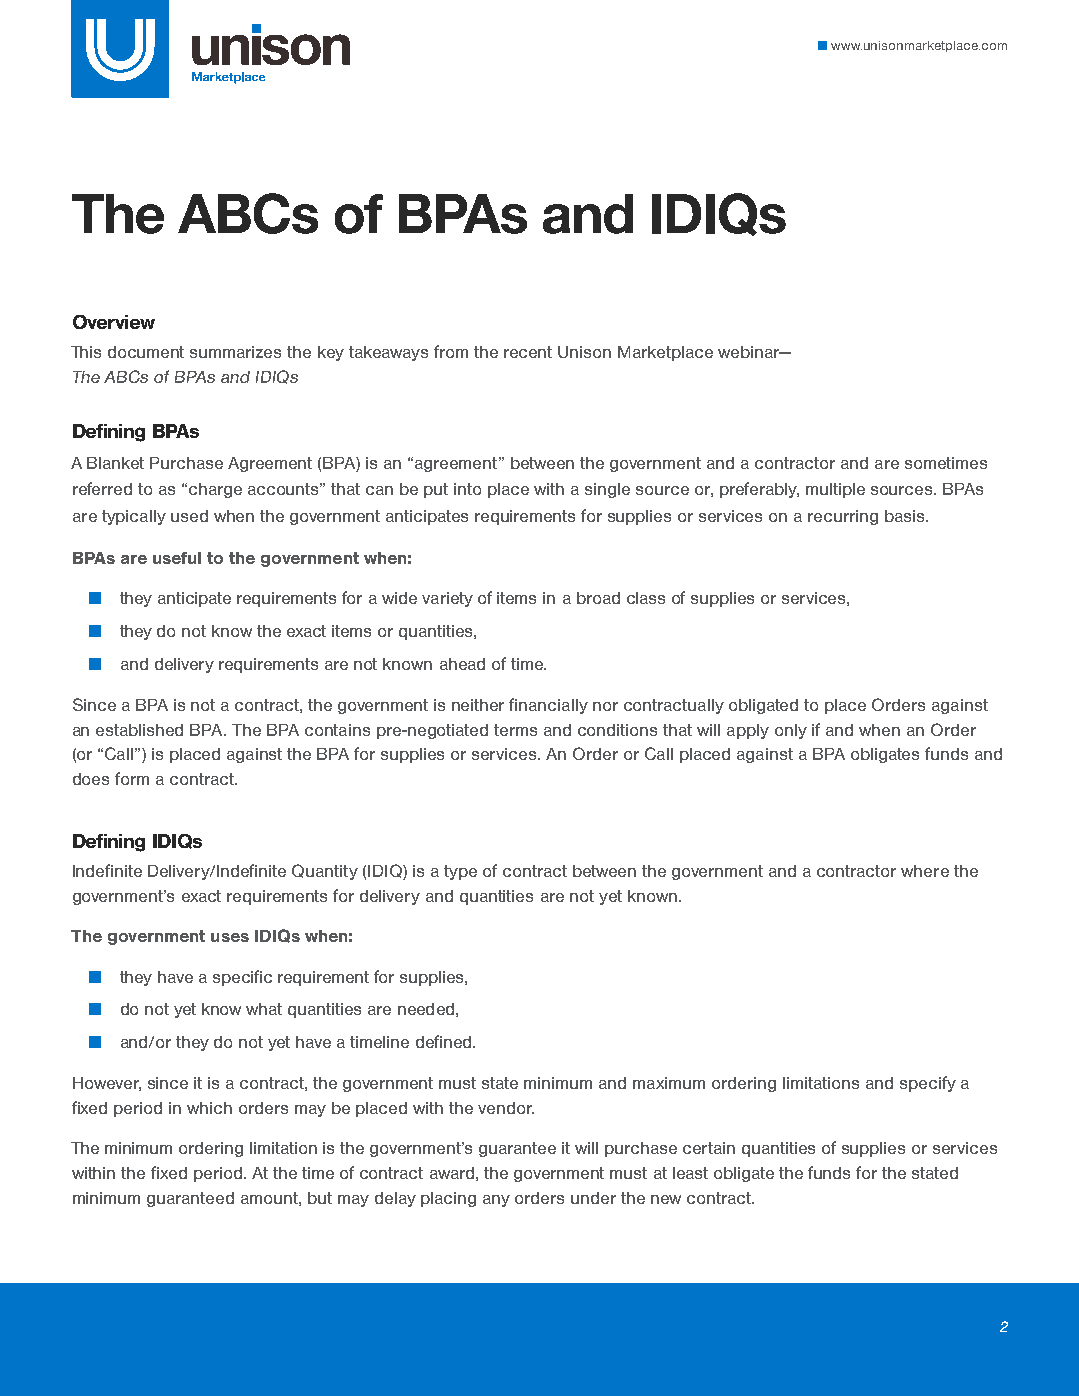 This screenshot has width=1079, height=1396. What do you see at coordinates (209, 1108) in the screenshot?
I see `which` at bounding box center [209, 1108].
